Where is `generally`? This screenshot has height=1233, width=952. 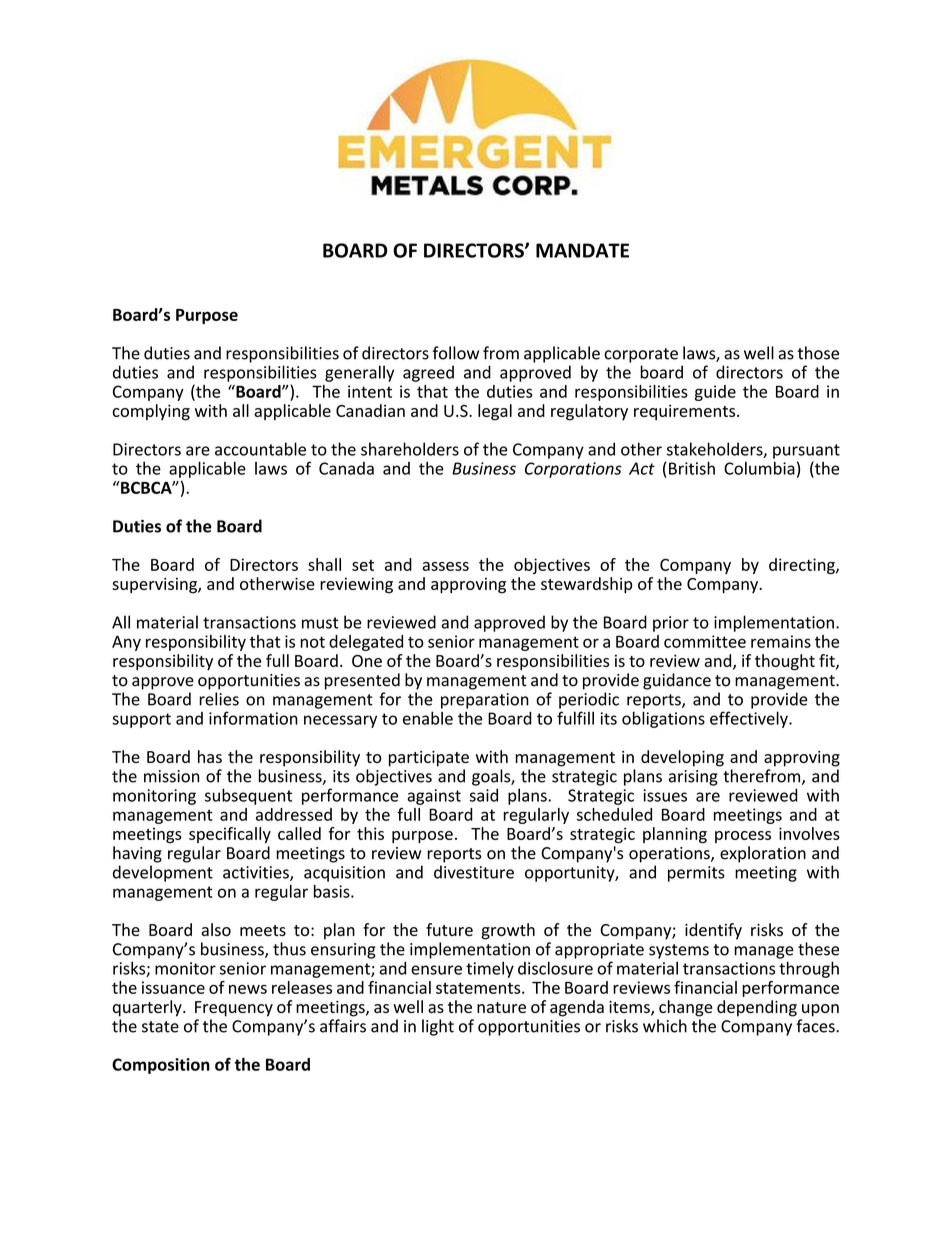 generally is located at coordinates (359, 373).
